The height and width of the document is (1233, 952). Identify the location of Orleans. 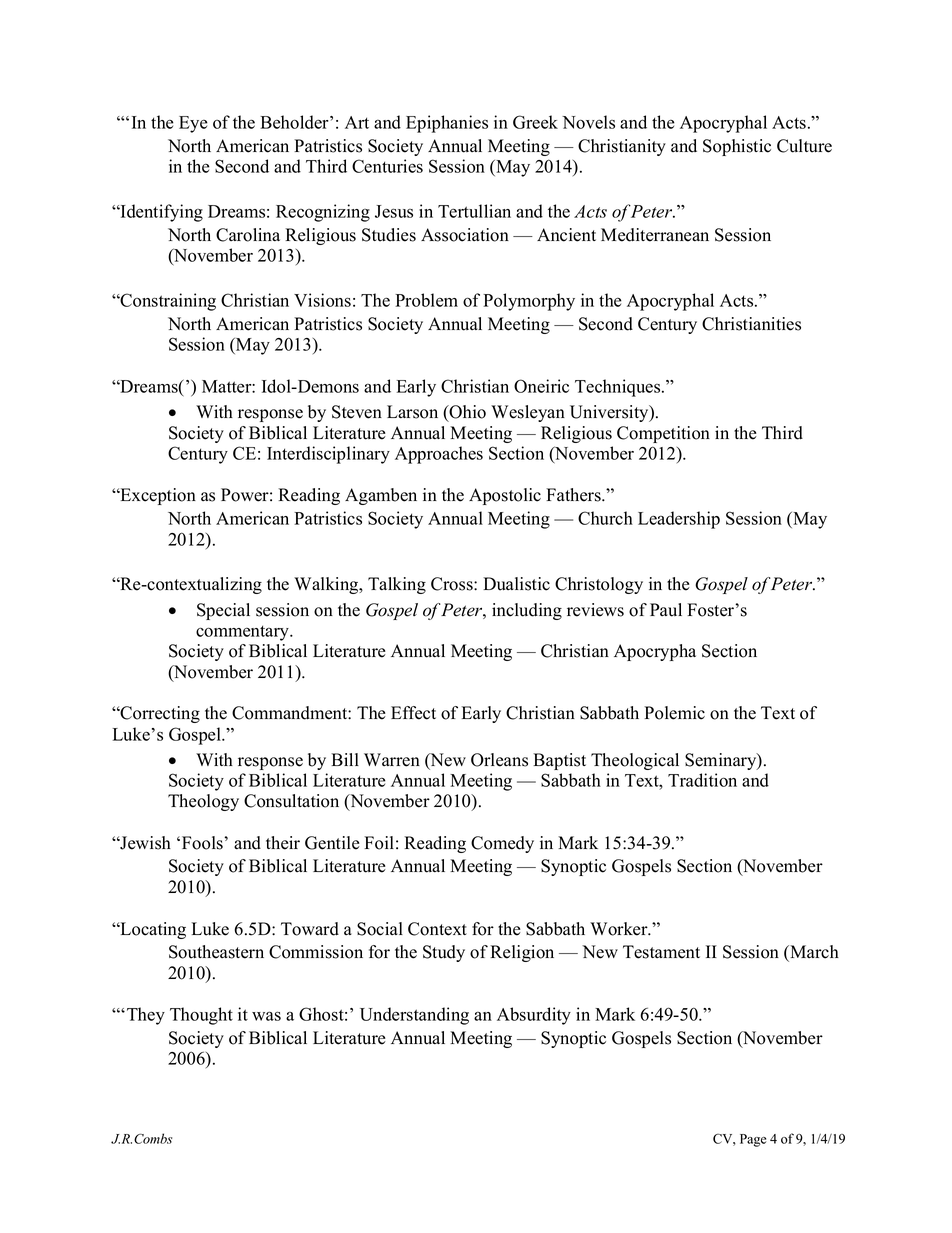
(499, 760).
